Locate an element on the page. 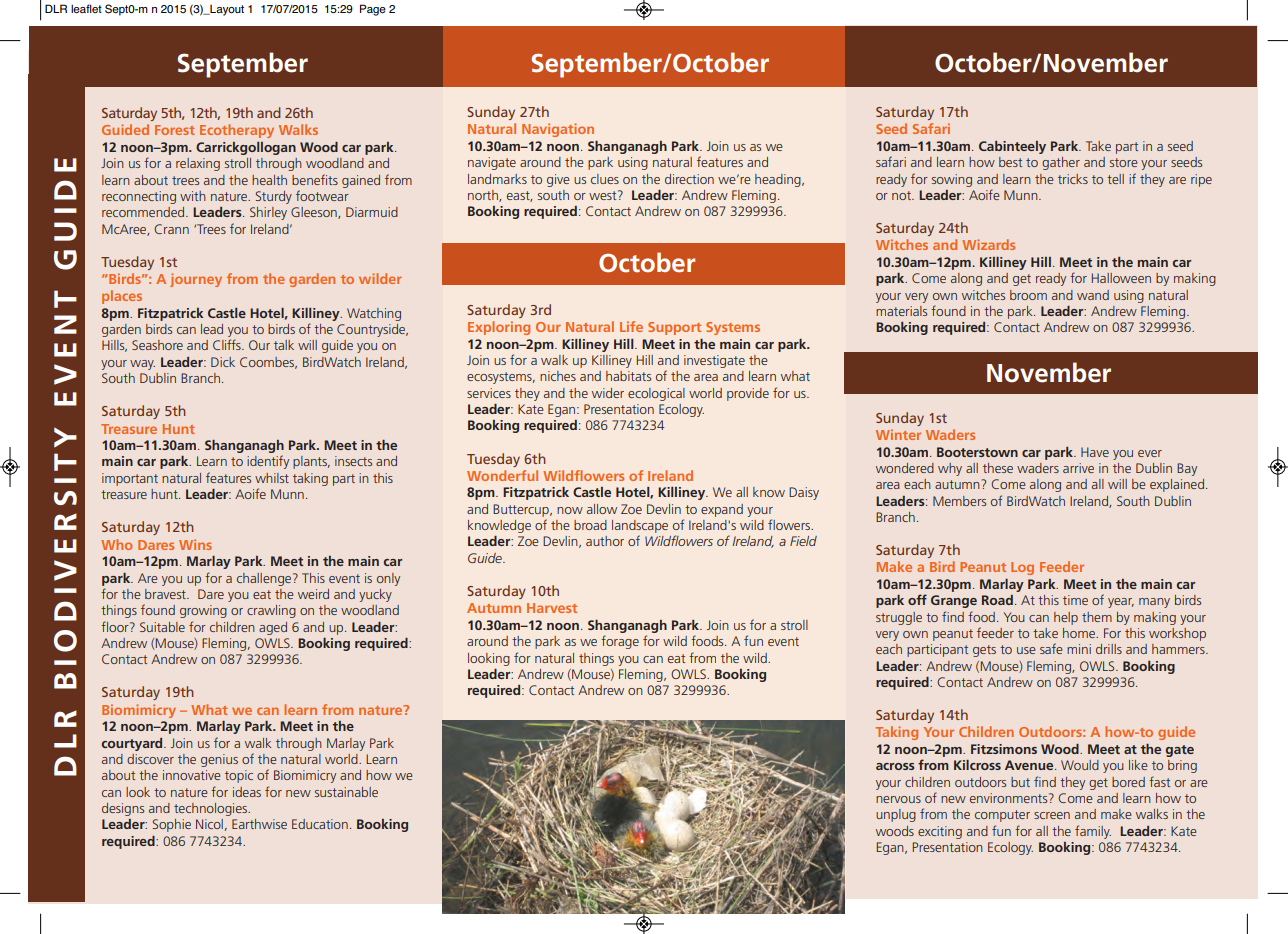 The width and height of the image is (1288, 934). Have is located at coordinates (1095, 452).
